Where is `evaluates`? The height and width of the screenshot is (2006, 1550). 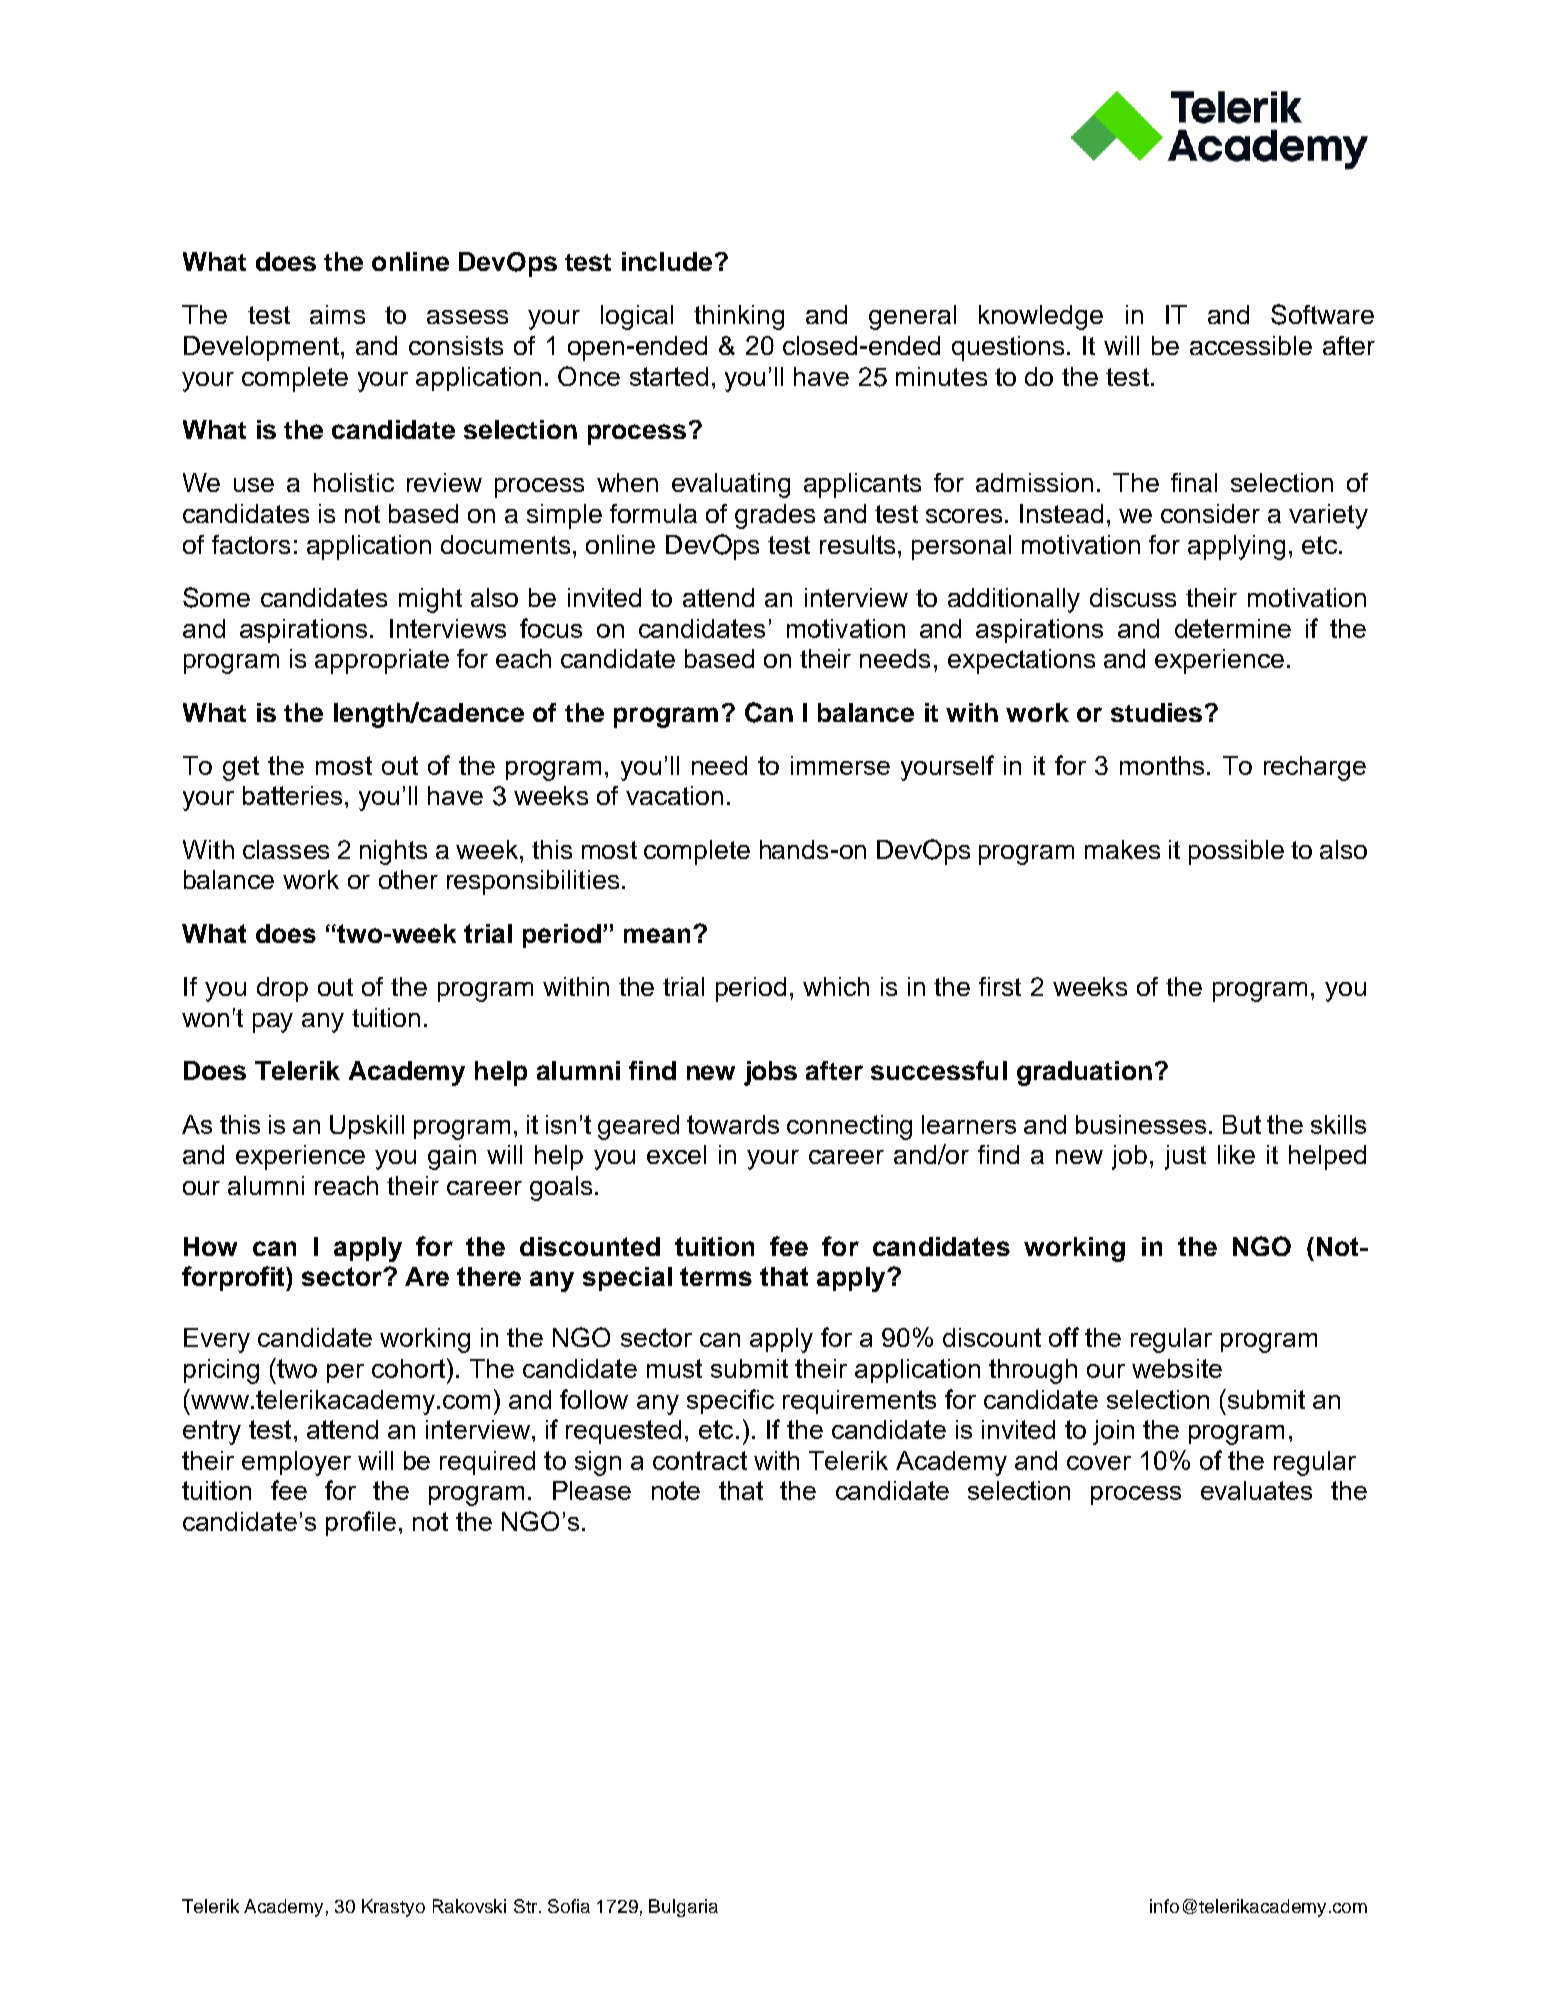
evaluates is located at coordinates (1256, 1490).
